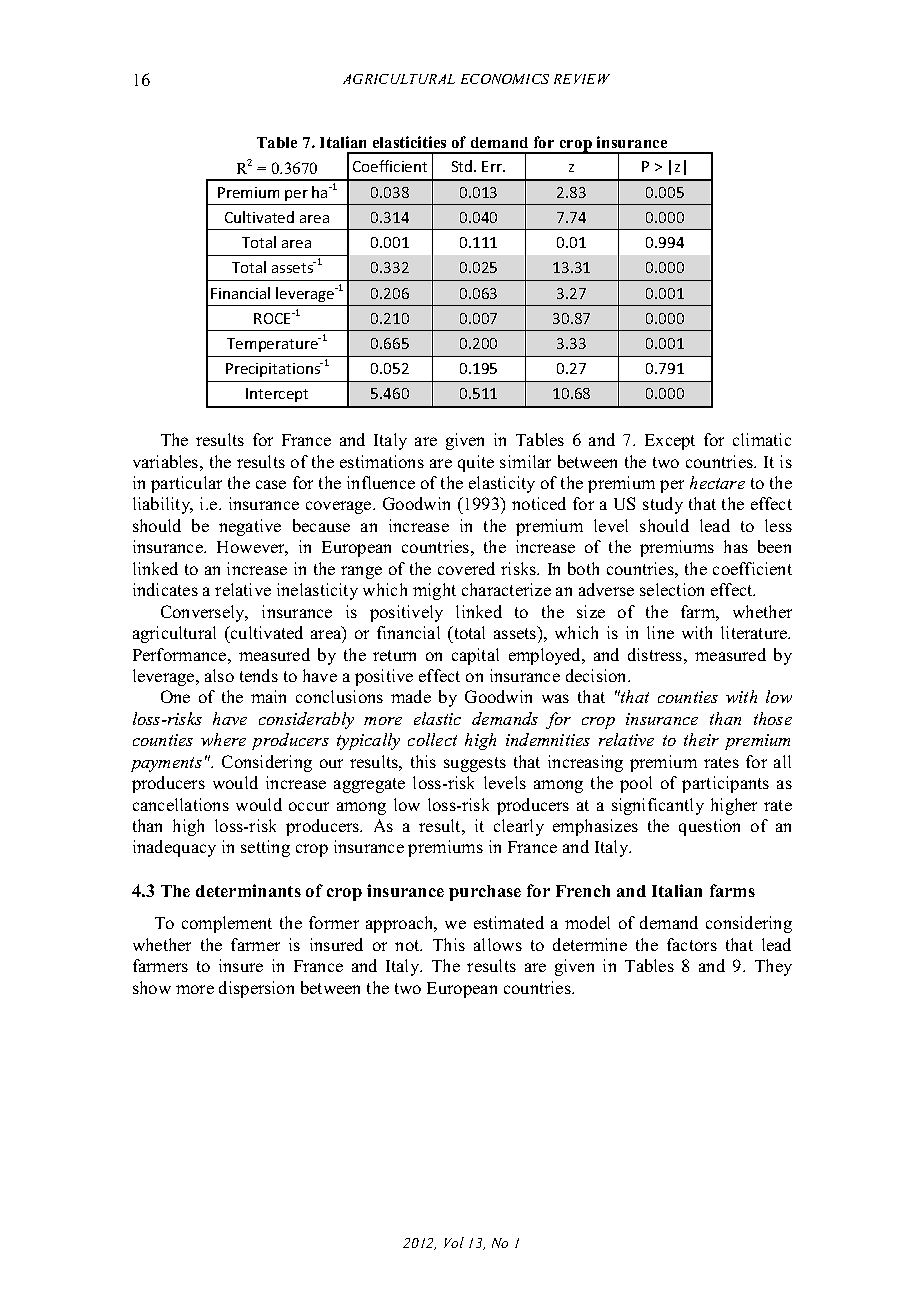 This screenshot has width=924, height=1308. What do you see at coordinates (692, 944) in the screenshot?
I see `factors` at bounding box center [692, 944].
